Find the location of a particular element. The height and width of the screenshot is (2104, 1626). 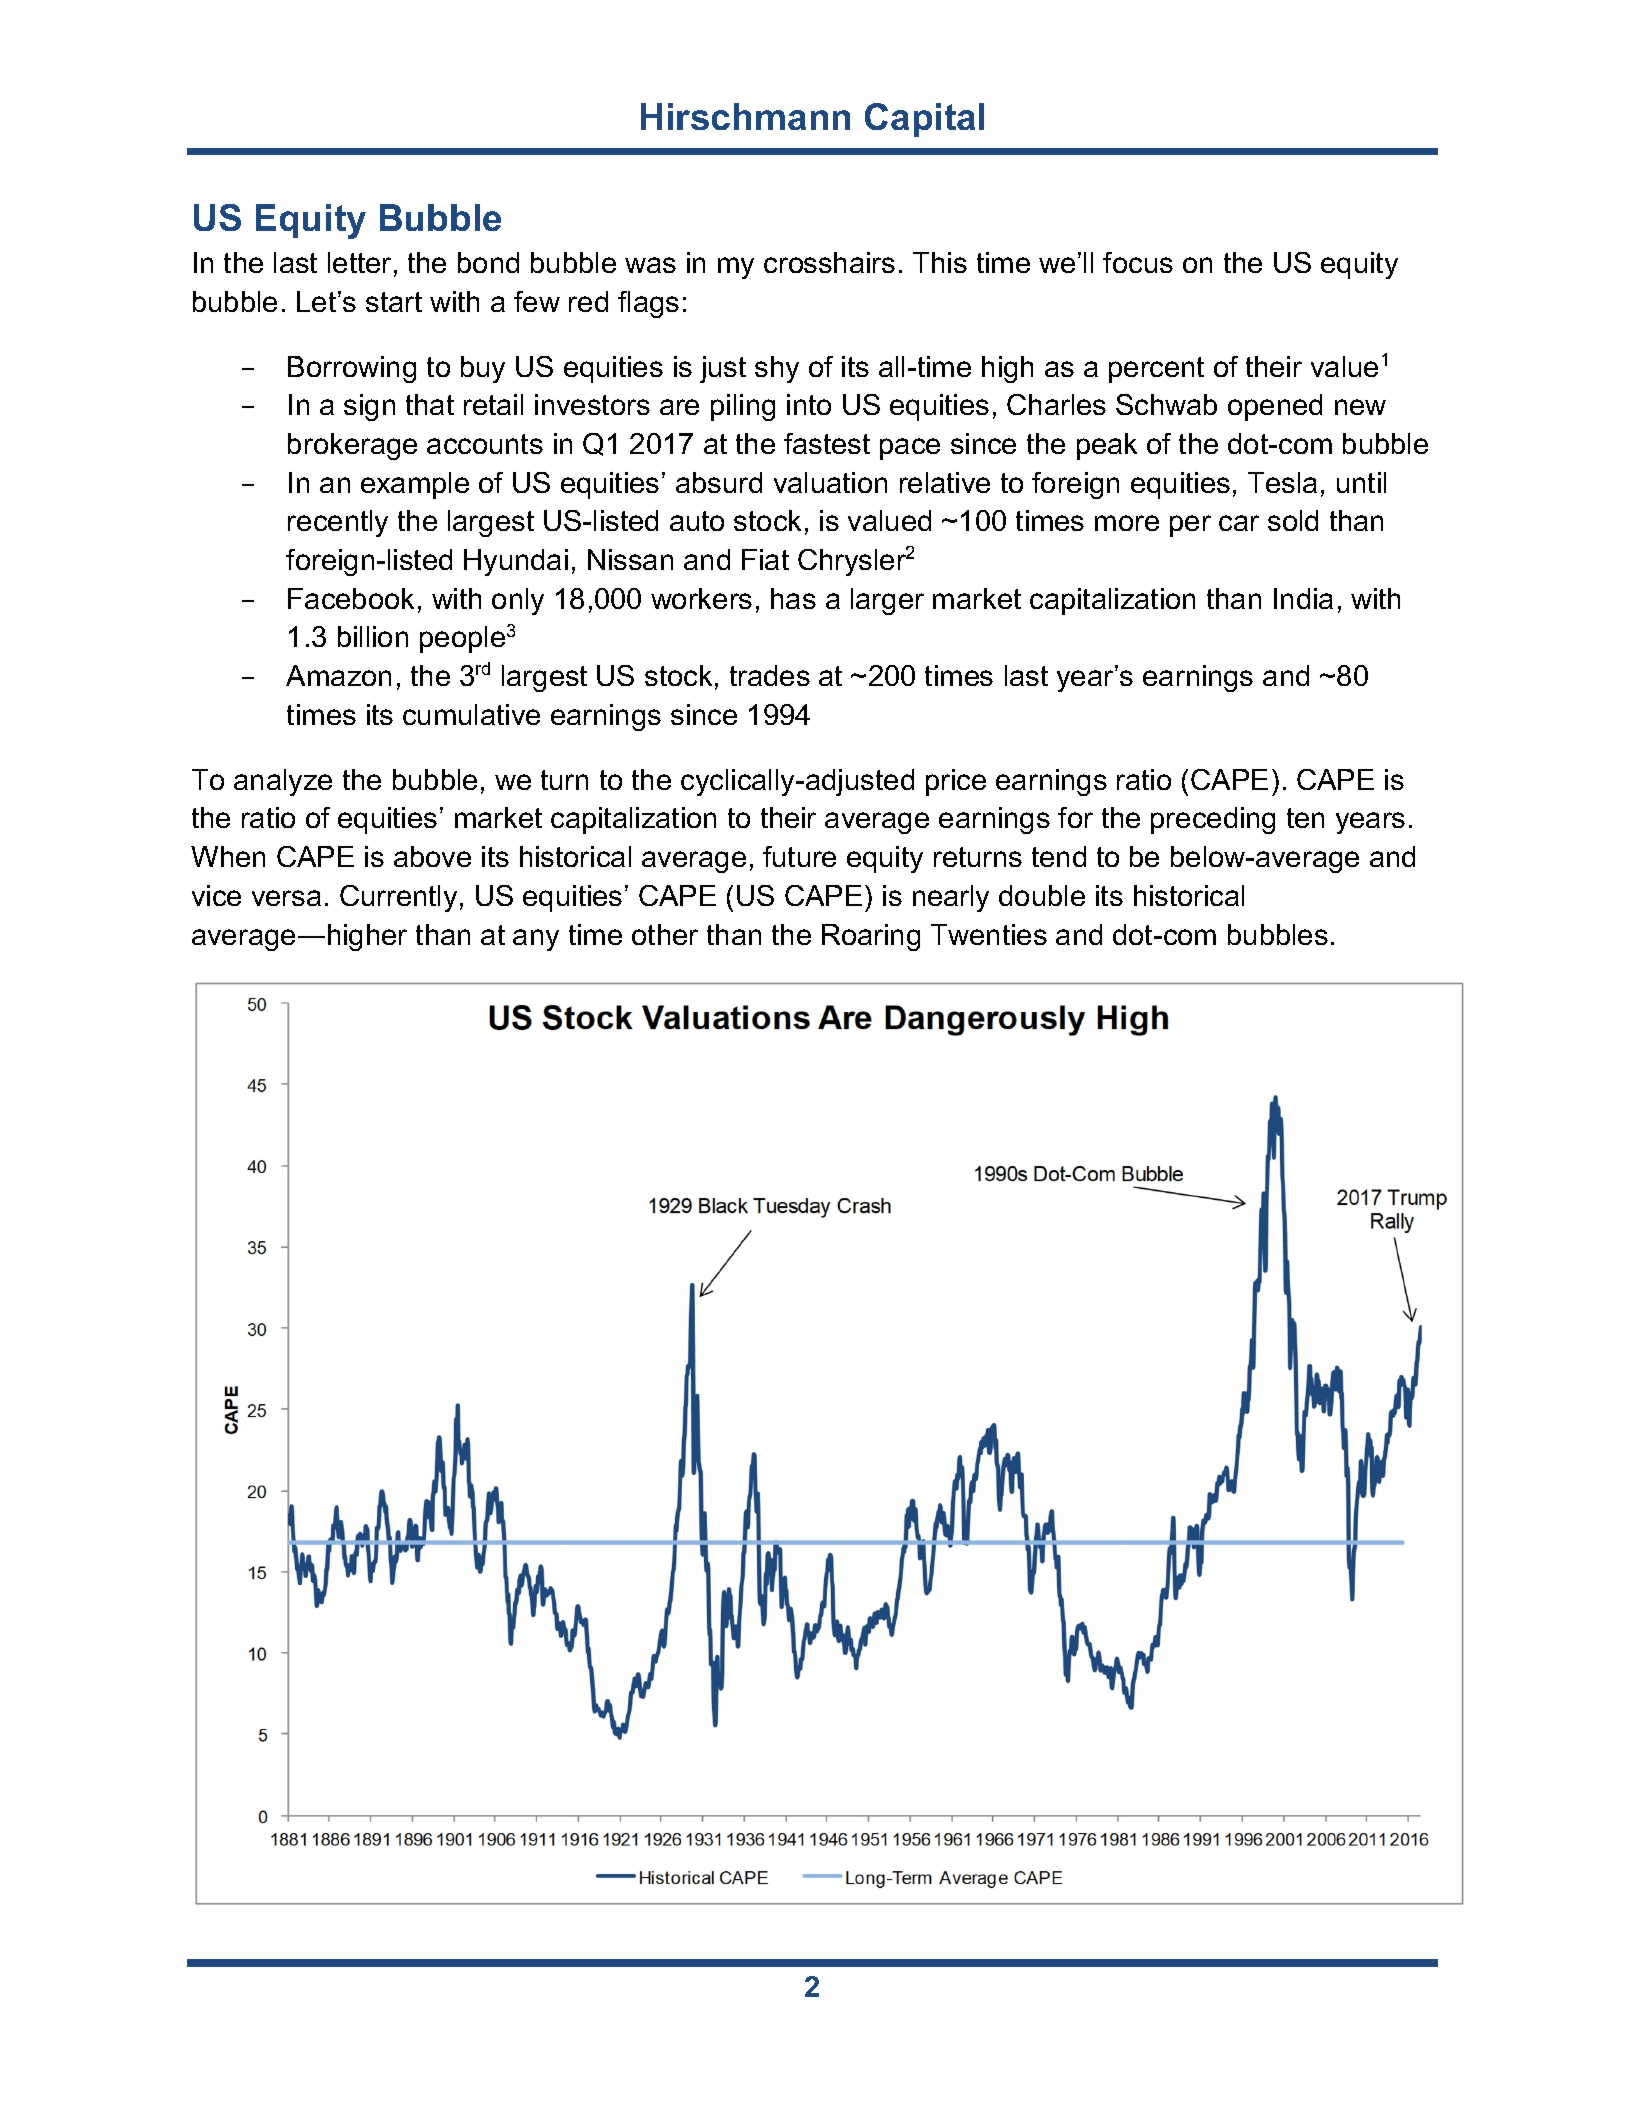

crosshairs is located at coordinates (829, 262).
